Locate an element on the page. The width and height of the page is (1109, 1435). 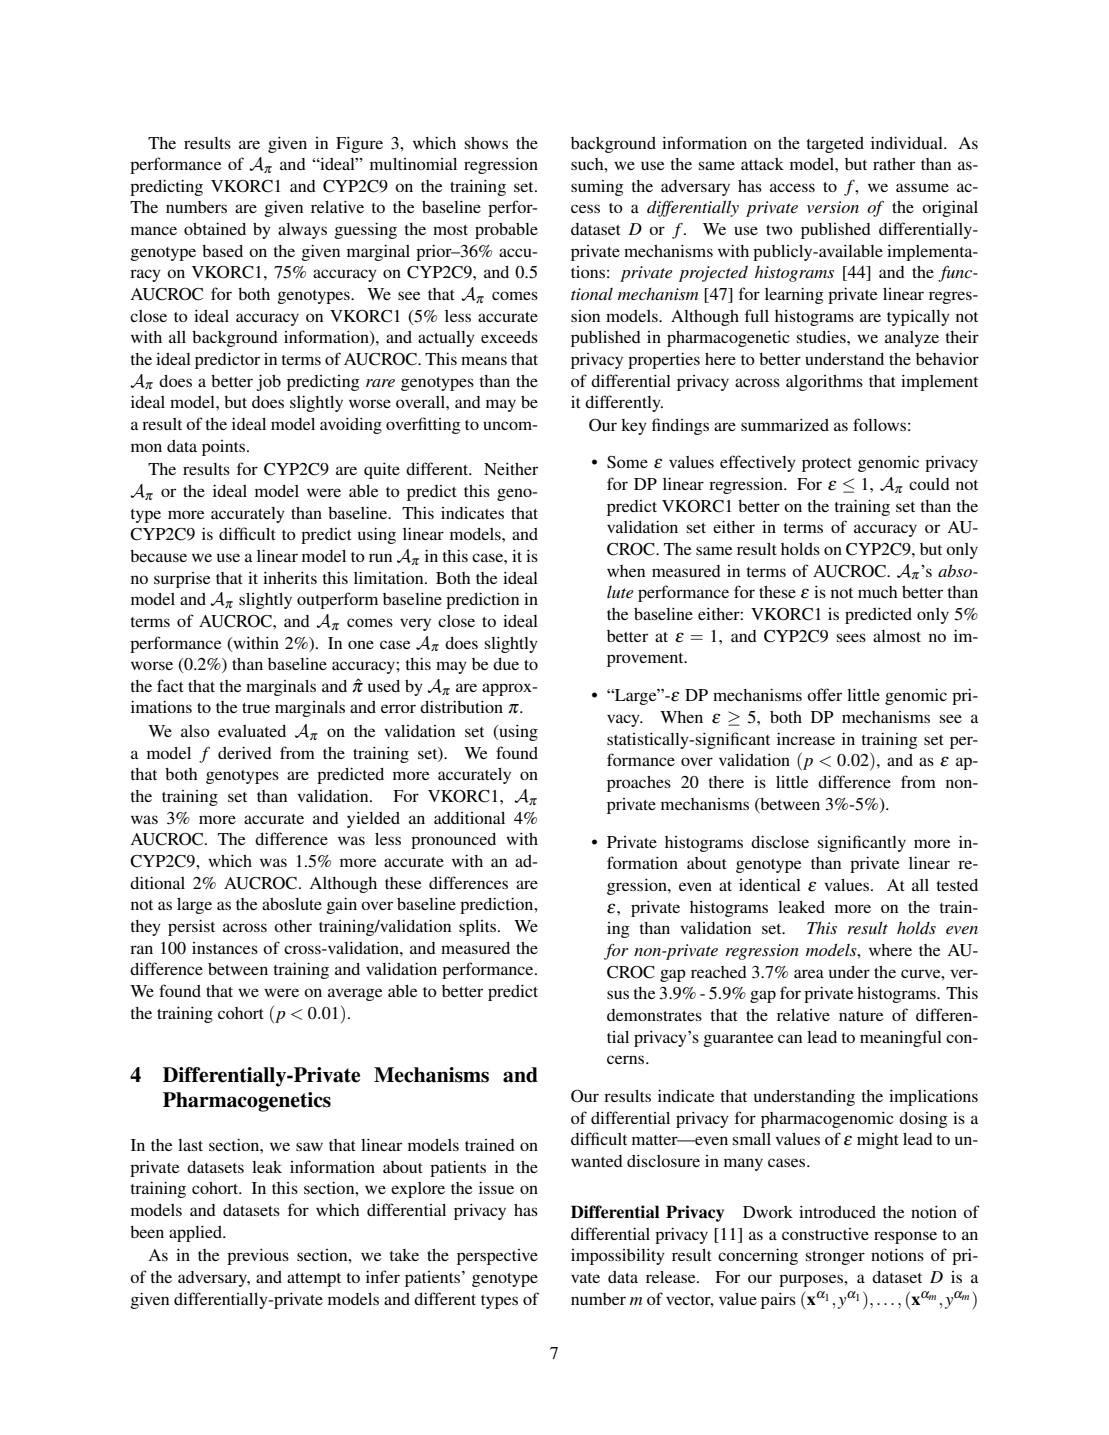
evaluated is located at coordinates (252, 731).
